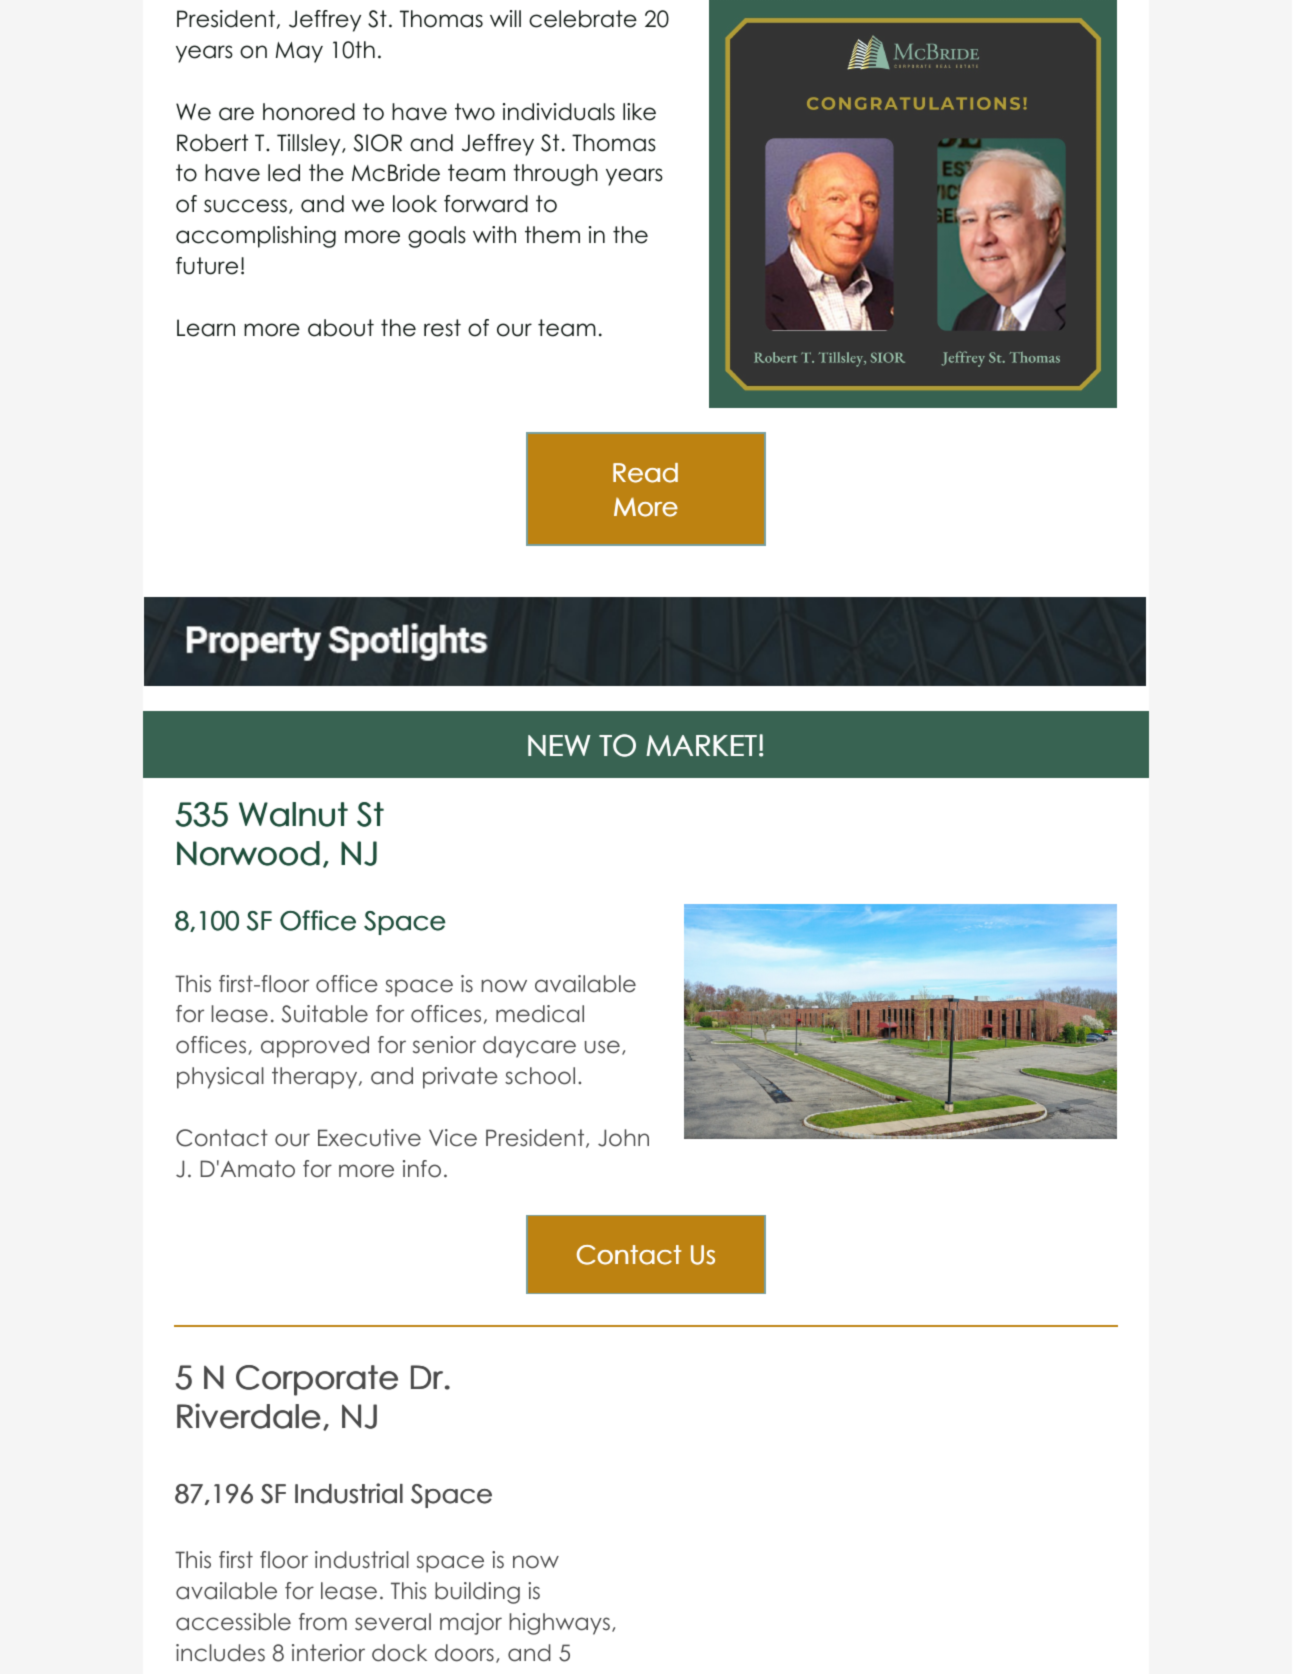 This screenshot has height=1674, width=1293. What do you see at coordinates (639, 112) in the screenshot?
I see `like` at bounding box center [639, 112].
